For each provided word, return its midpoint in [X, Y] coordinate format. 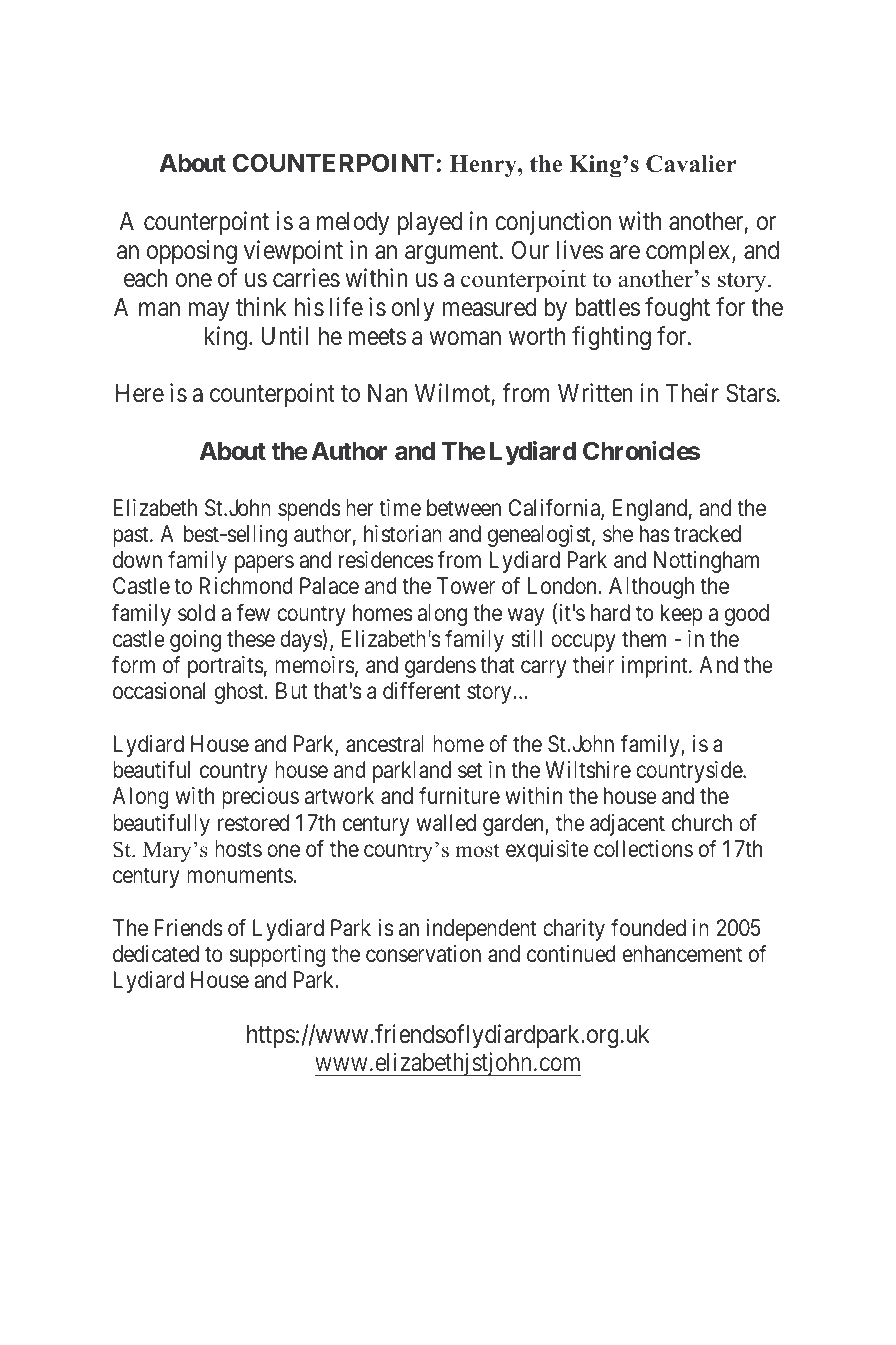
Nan [387, 393]
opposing [192, 252]
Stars [751, 393]
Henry [484, 166]
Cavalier [691, 164]
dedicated [156, 954]
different [422, 690]
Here [140, 393]
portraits [226, 667]
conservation [423, 954]
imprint [655, 667]
